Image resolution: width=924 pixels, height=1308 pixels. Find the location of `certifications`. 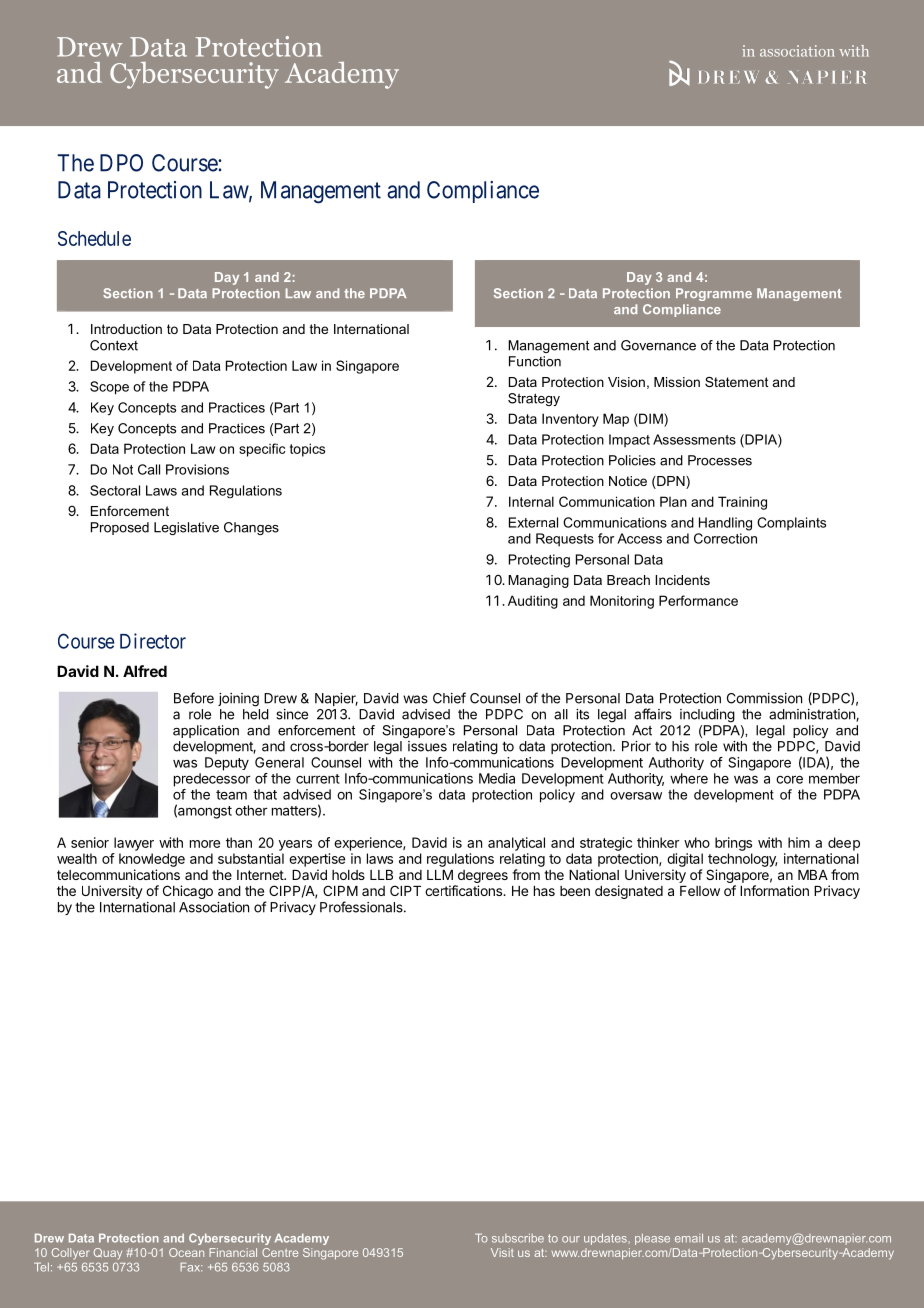

certifications is located at coordinates (464, 890).
